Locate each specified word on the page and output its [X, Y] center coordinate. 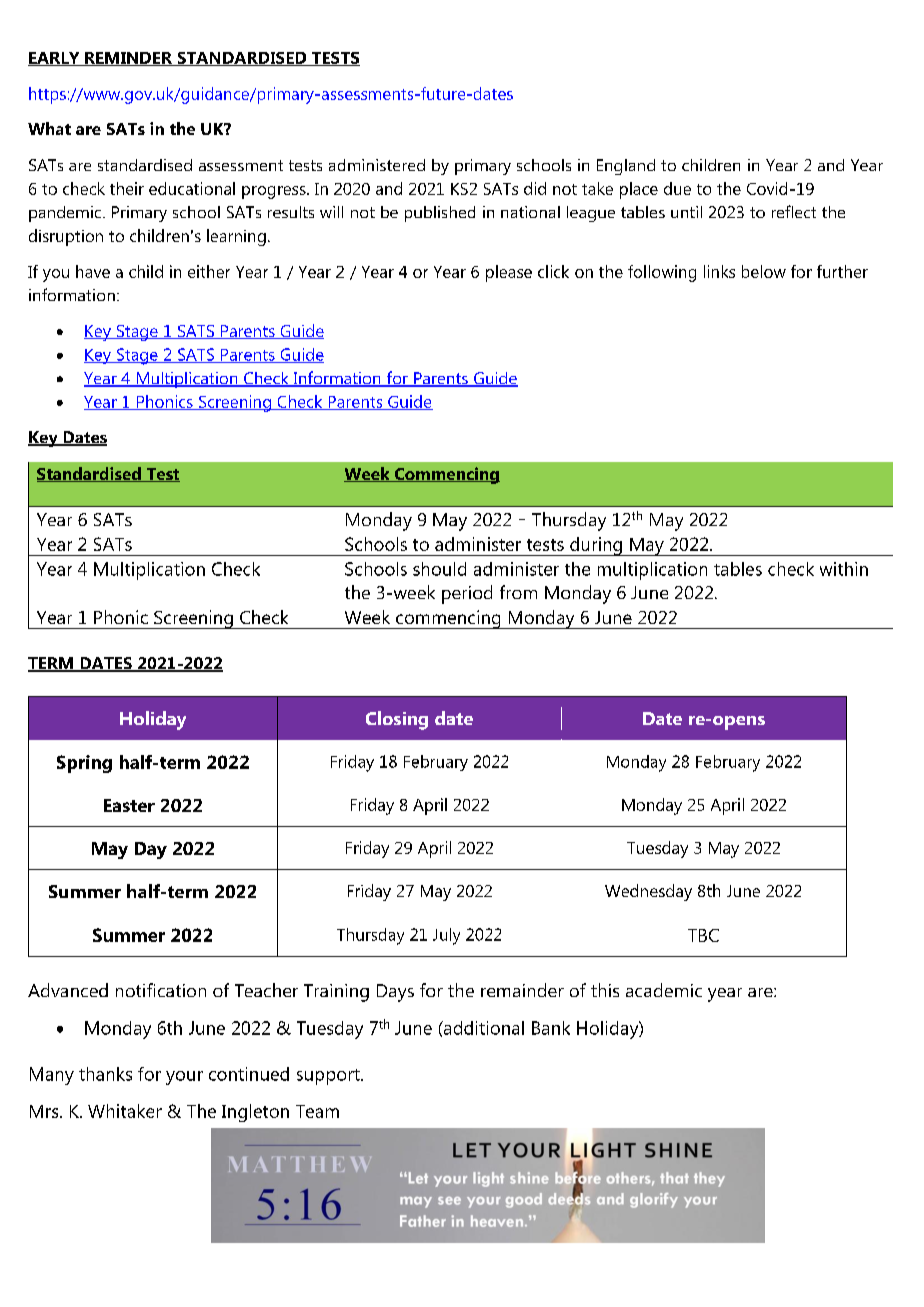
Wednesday [648, 892]
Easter [129, 805]
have [93, 271]
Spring [84, 764]
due [677, 188]
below [764, 271]
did [535, 188]
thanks [105, 1074]
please [509, 273]
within [844, 569]
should [439, 569]
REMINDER [129, 59]
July [446, 936]
